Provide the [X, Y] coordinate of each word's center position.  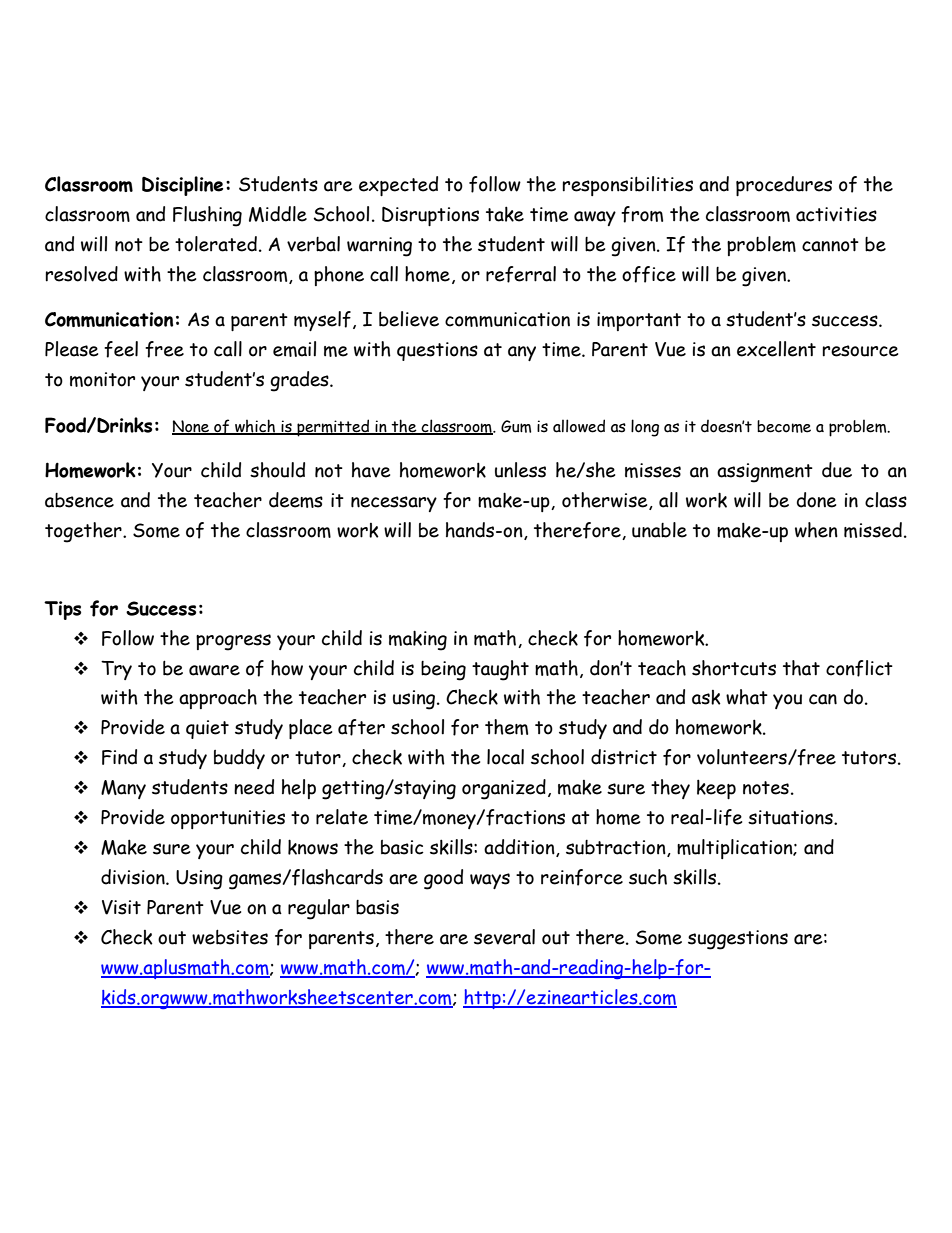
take [505, 214]
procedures [784, 186]
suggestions [738, 940]
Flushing [207, 216]
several [504, 937]
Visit [121, 907]
